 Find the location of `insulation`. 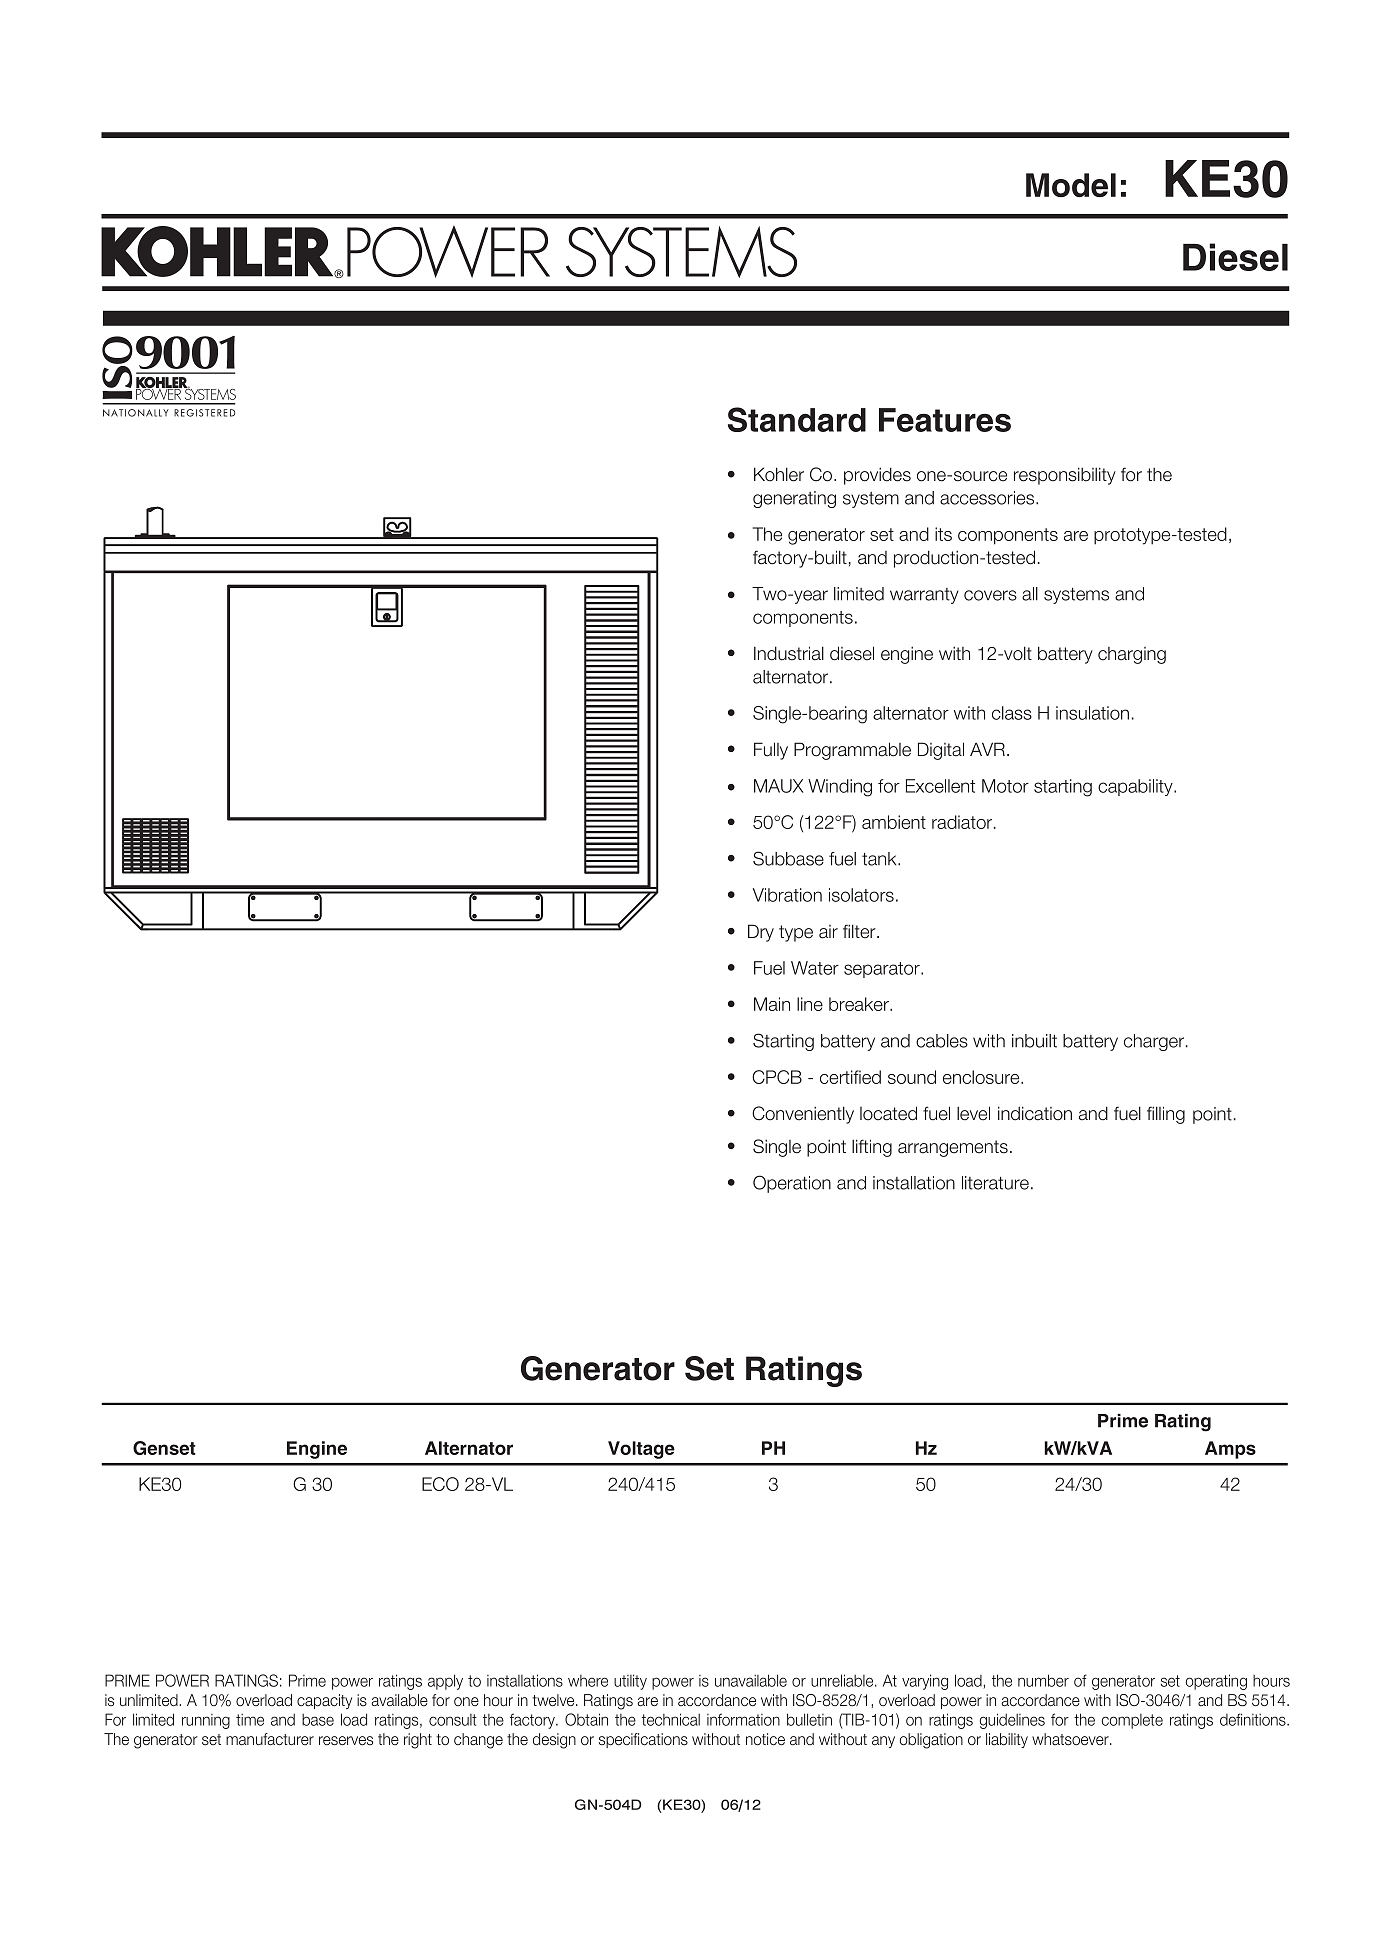

insulation is located at coordinates (1092, 713).
